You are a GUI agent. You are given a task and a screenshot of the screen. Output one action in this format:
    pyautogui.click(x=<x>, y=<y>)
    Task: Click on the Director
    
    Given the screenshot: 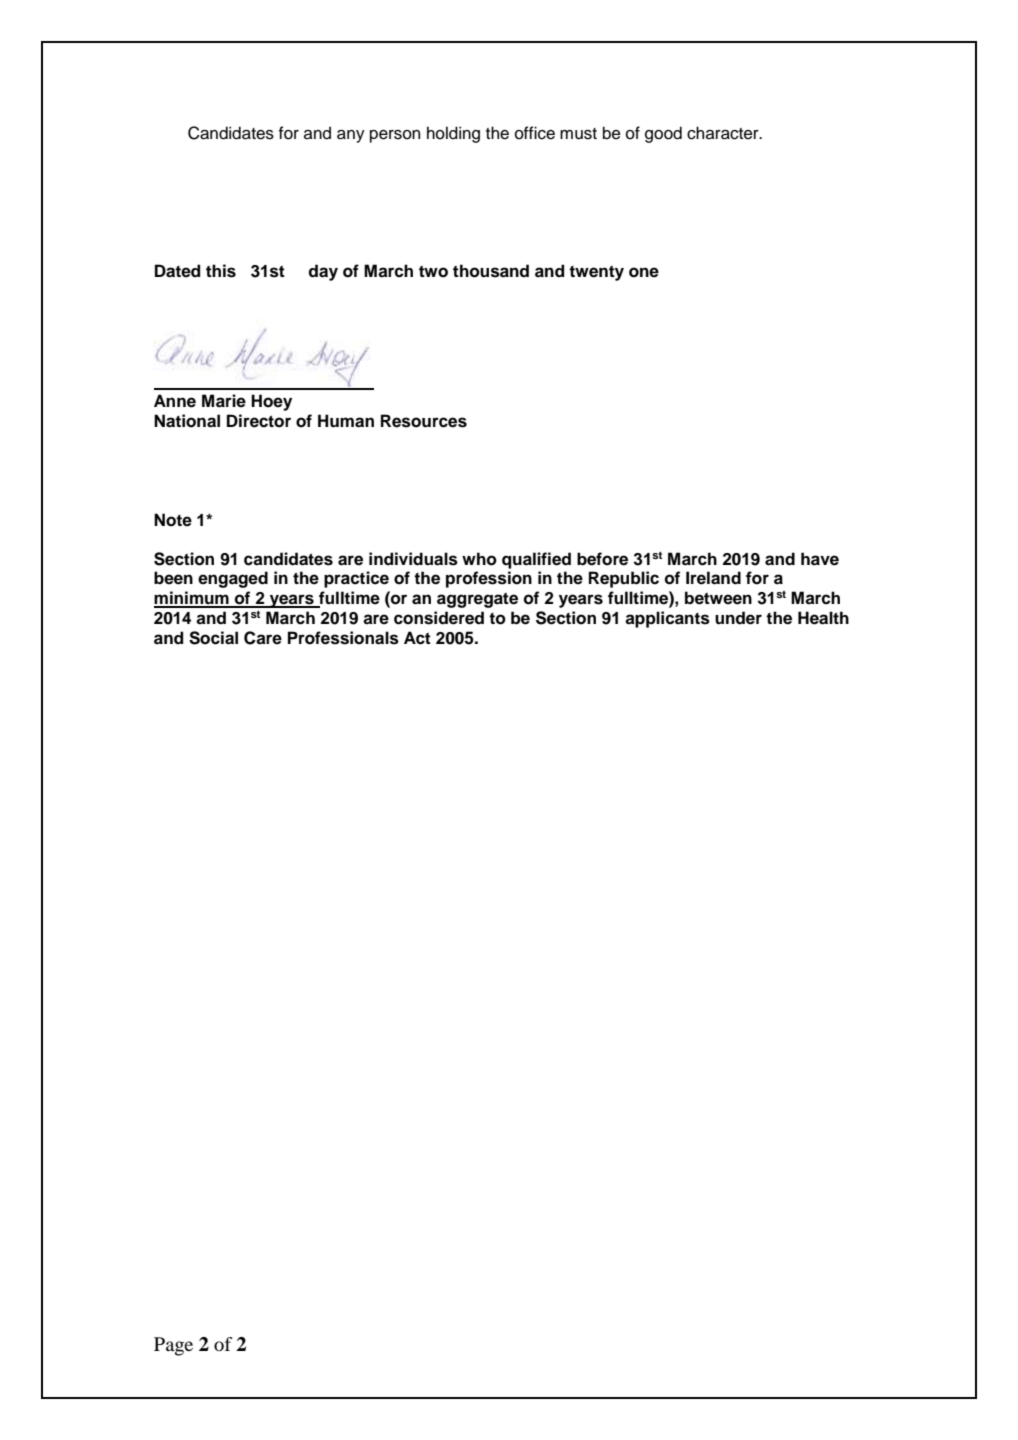 What is the action you would take?
    pyautogui.click(x=259, y=421)
